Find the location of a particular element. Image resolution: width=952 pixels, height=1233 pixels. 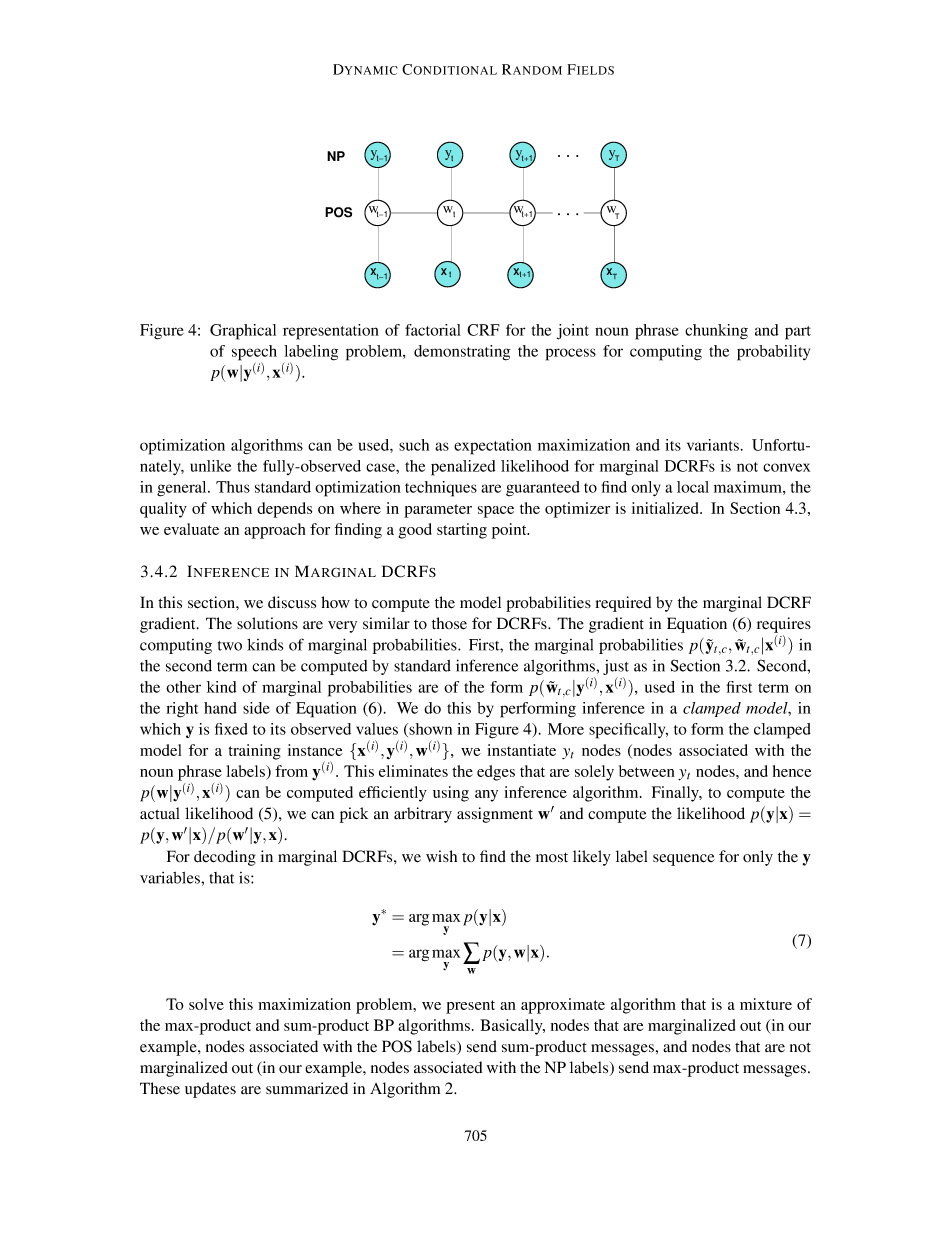

decoding is located at coordinates (225, 858).
